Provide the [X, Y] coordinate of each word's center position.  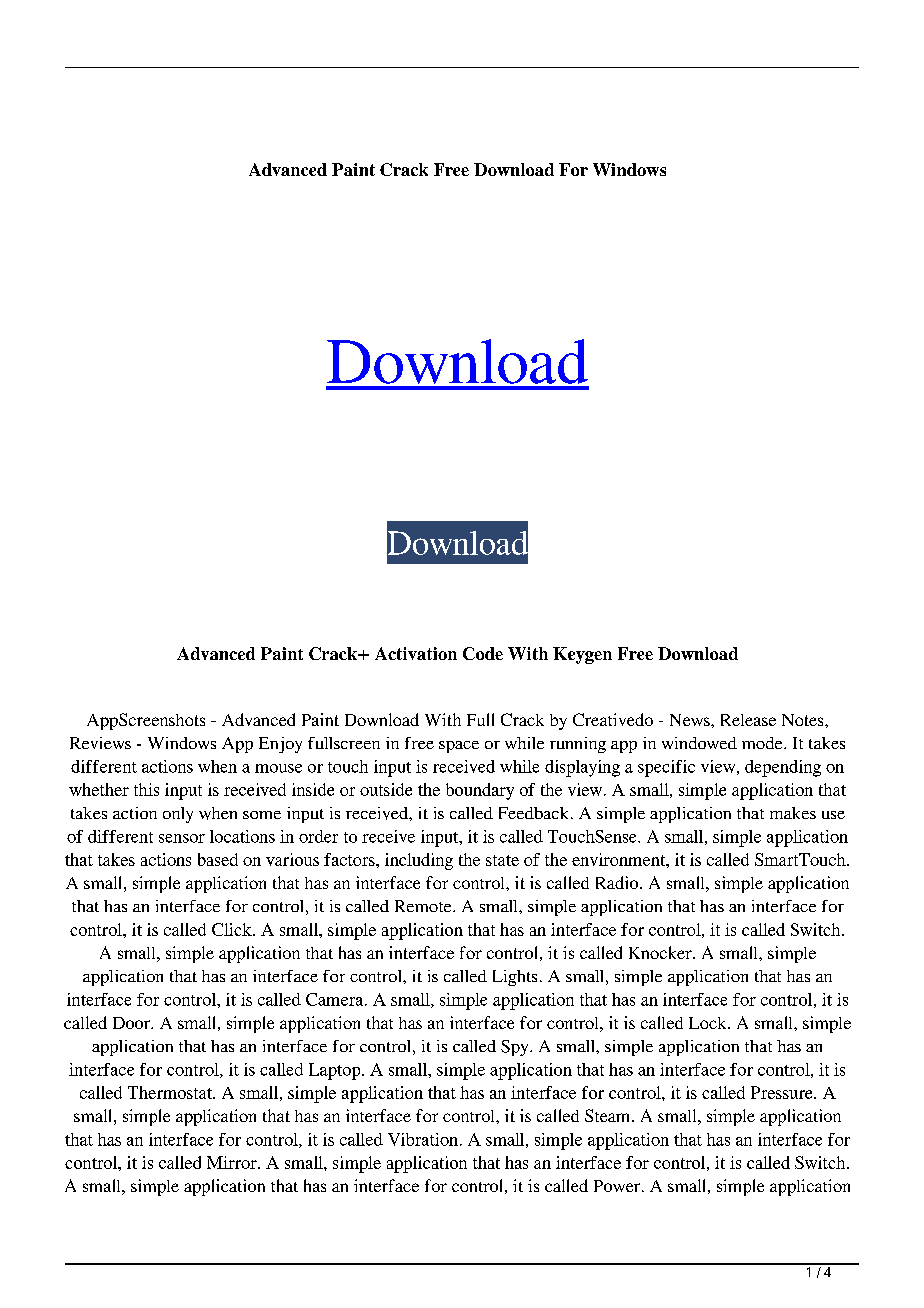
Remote [424, 906]
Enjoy [280, 745]
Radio [618, 882]
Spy [516, 1048]
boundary [480, 791]
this [146, 789]
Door [132, 1023]
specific [666, 768]
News [691, 720]
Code [483, 653]
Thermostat [171, 1092]
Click [233, 929]
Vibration [423, 1139]
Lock [709, 1023]
